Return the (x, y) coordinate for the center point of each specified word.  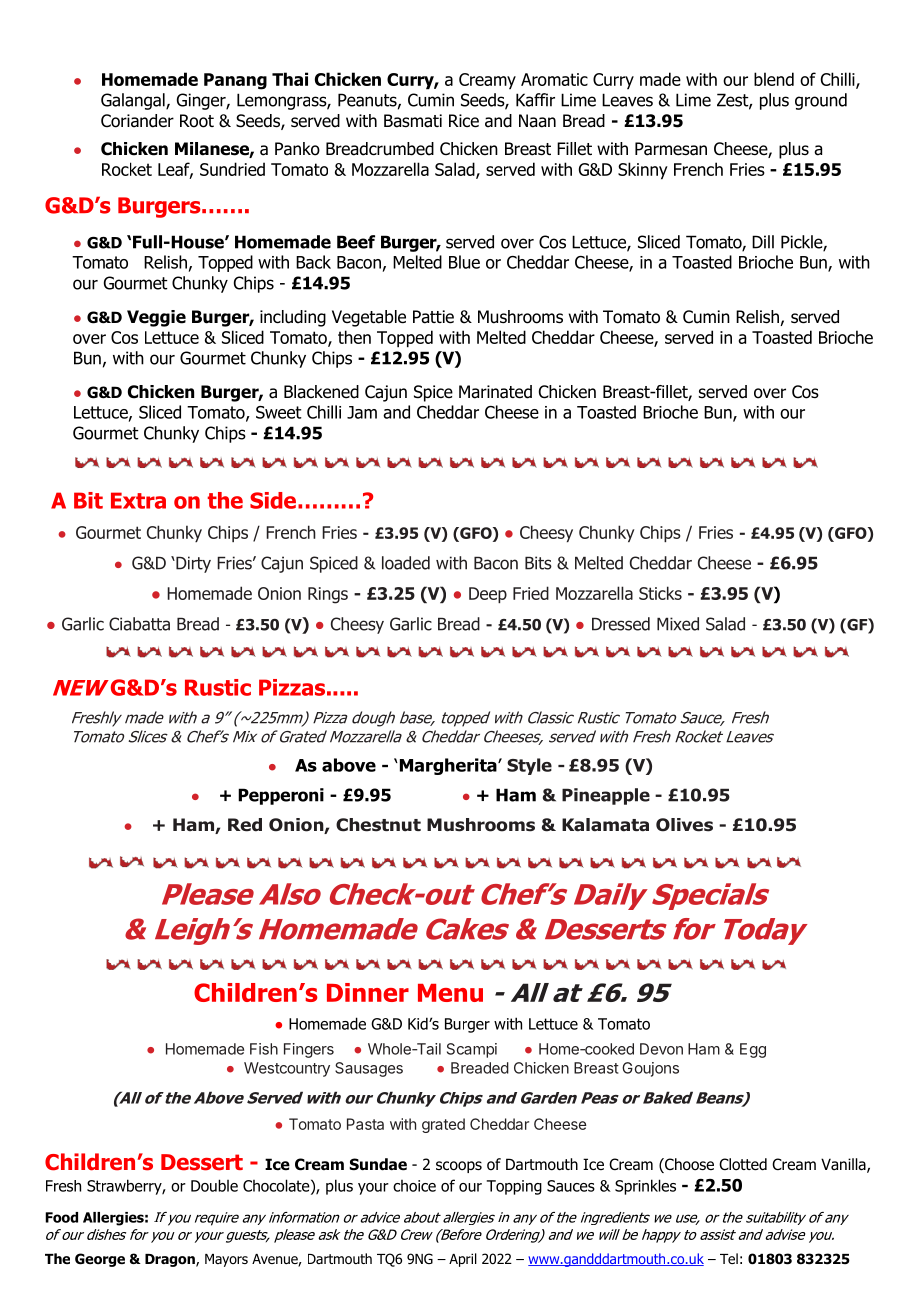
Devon (661, 1049)
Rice (464, 121)
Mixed (678, 624)
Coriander (137, 121)
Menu (450, 993)
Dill (763, 242)
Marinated (495, 392)
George (100, 1260)
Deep (488, 595)
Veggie (156, 318)
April (463, 1260)
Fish (264, 1049)
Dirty (192, 564)
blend (774, 79)
